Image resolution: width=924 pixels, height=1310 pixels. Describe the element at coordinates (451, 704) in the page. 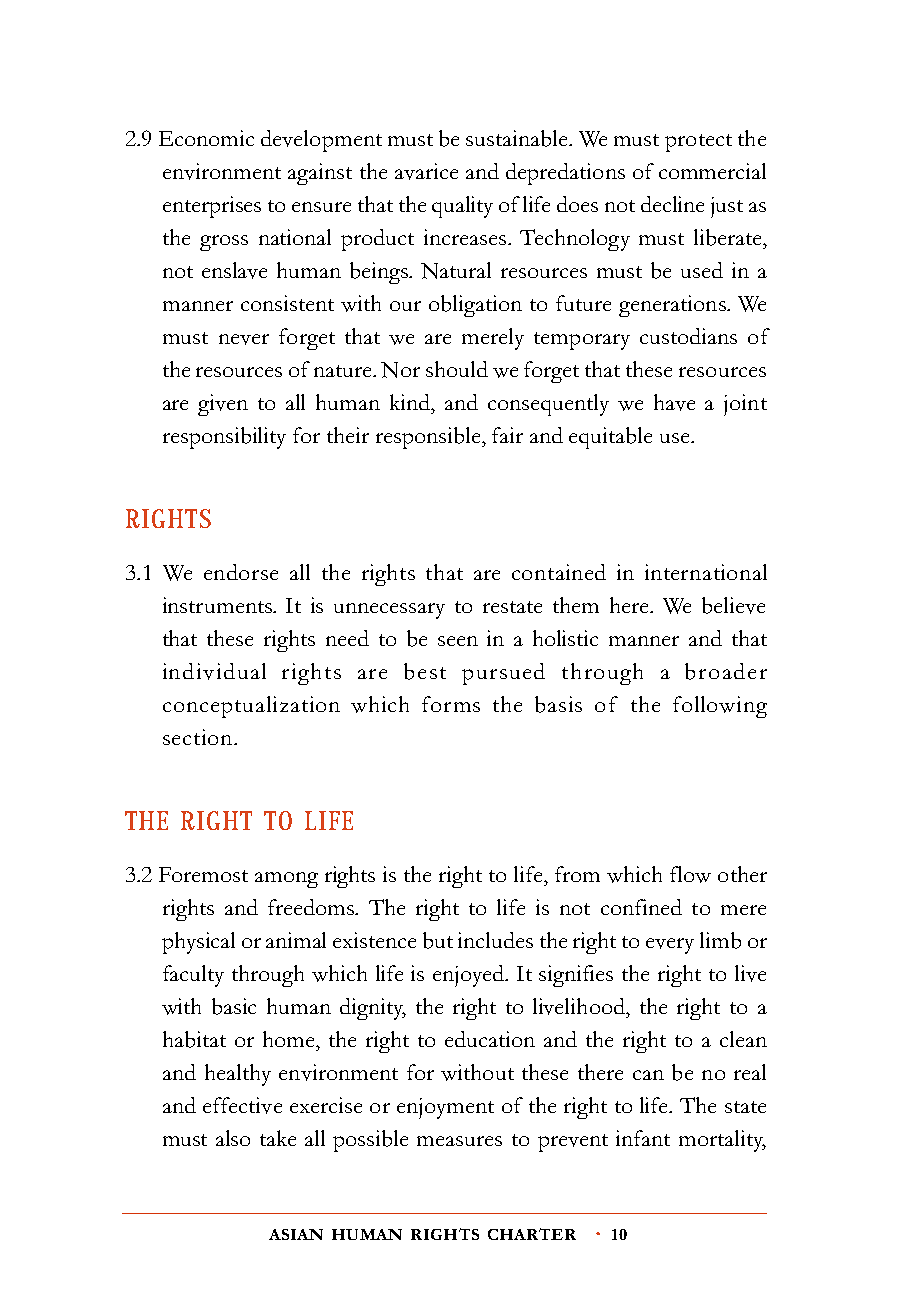

I see `forms` at that location.
